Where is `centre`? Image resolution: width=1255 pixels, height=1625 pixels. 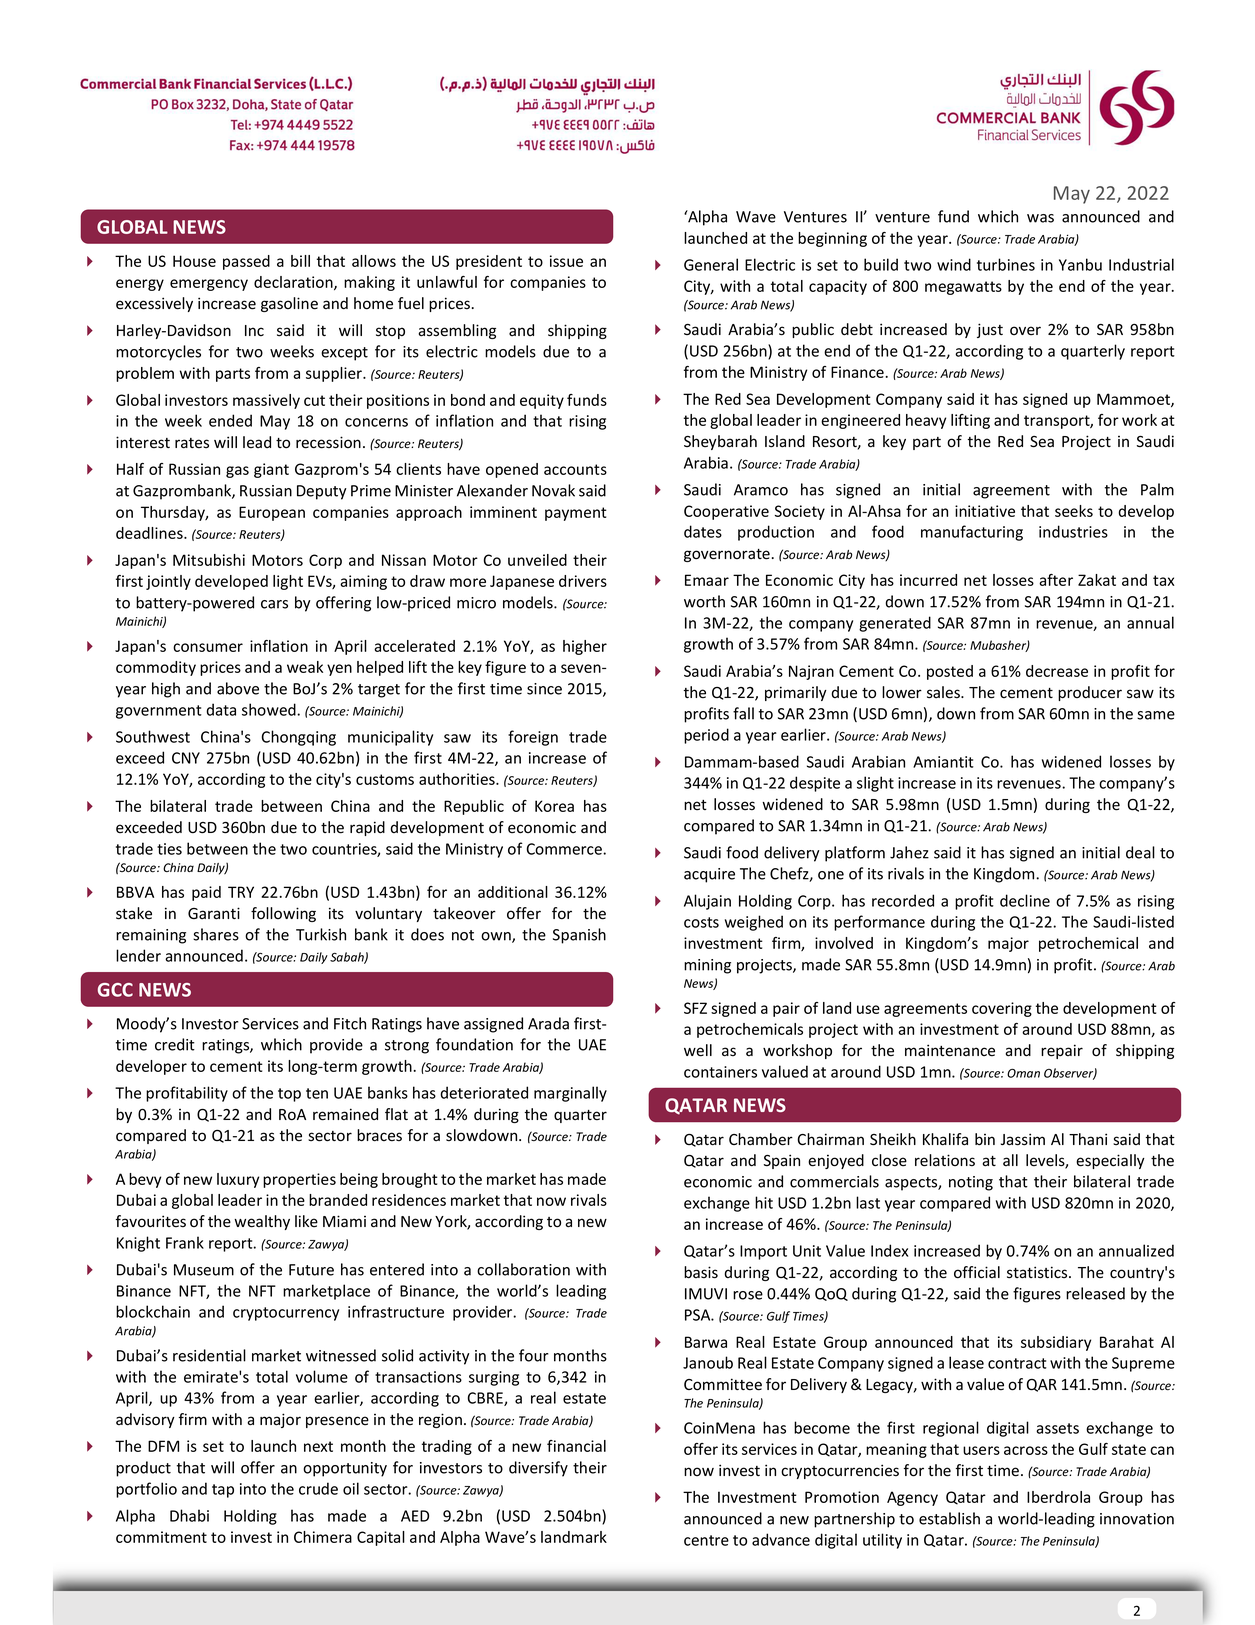
centre is located at coordinates (706, 1540).
